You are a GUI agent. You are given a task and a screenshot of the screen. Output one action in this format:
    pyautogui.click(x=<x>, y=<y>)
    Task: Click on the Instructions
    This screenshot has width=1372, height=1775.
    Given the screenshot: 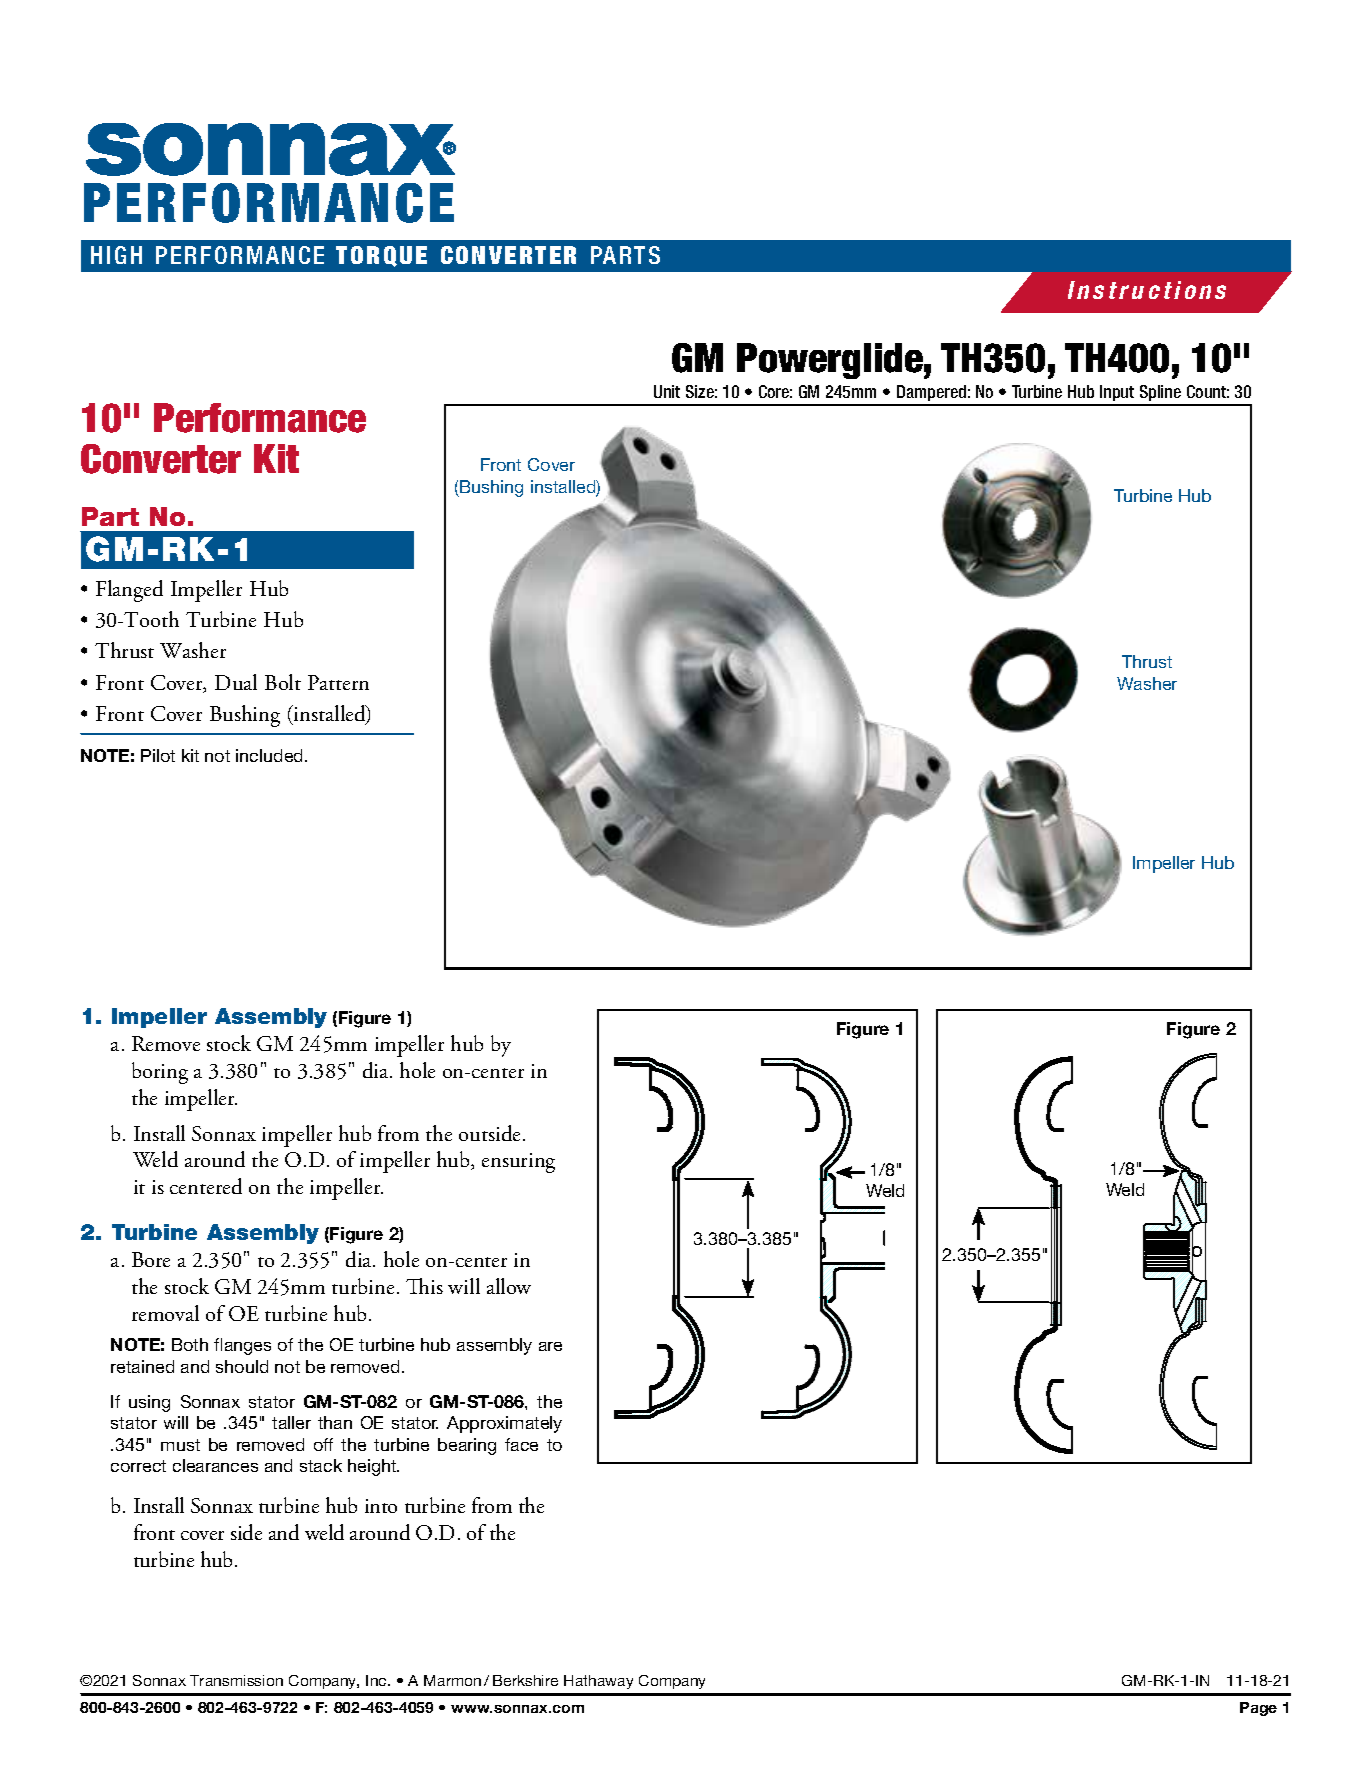 What is the action you would take?
    pyautogui.click(x=1147, y=290)
